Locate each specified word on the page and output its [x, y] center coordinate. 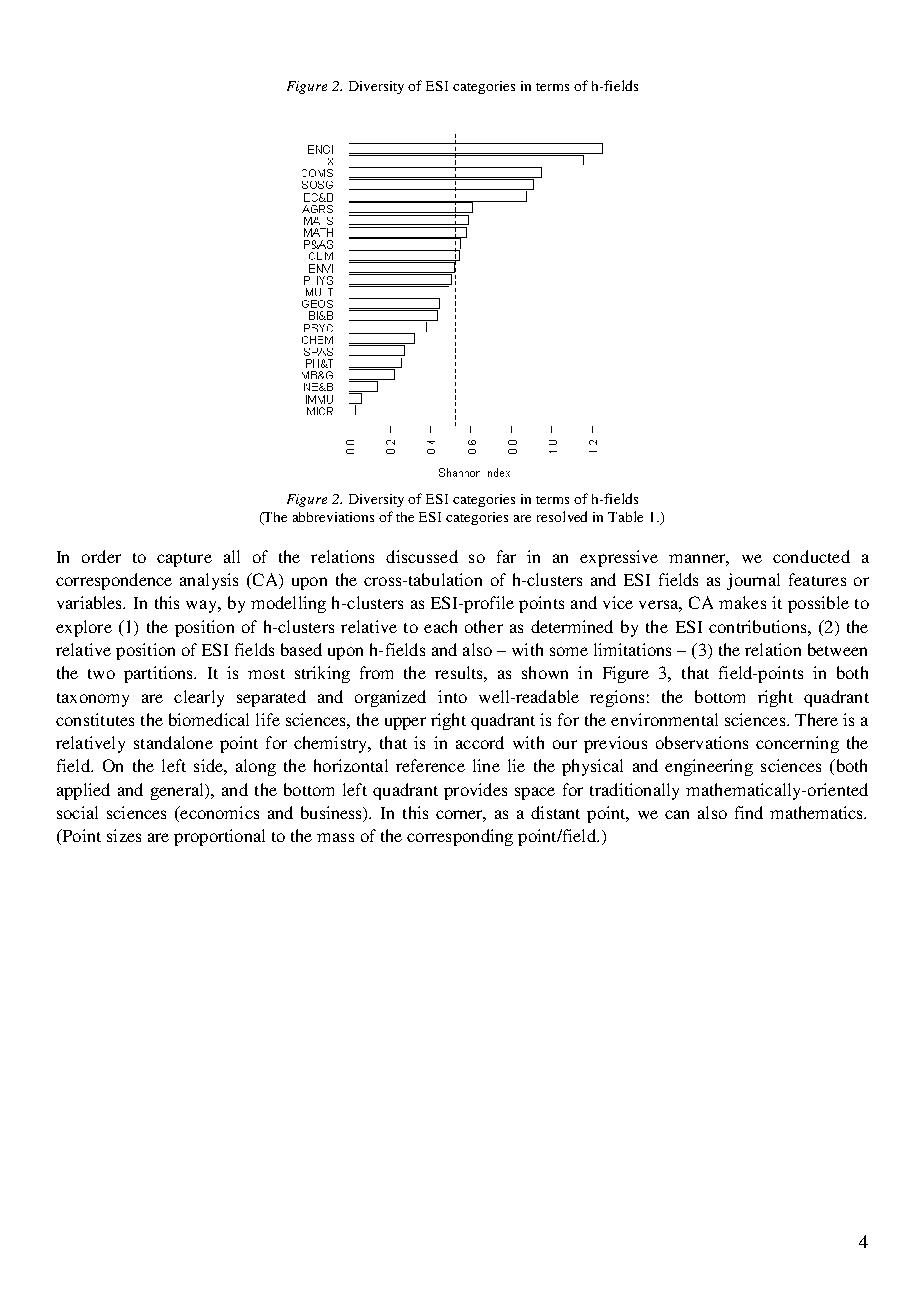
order [101, 556]
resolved [562, 516]
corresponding [460, 837]
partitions [160, 674]
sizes [124, 835]
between [837, 649]
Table [625, 516]
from [376, 672]
